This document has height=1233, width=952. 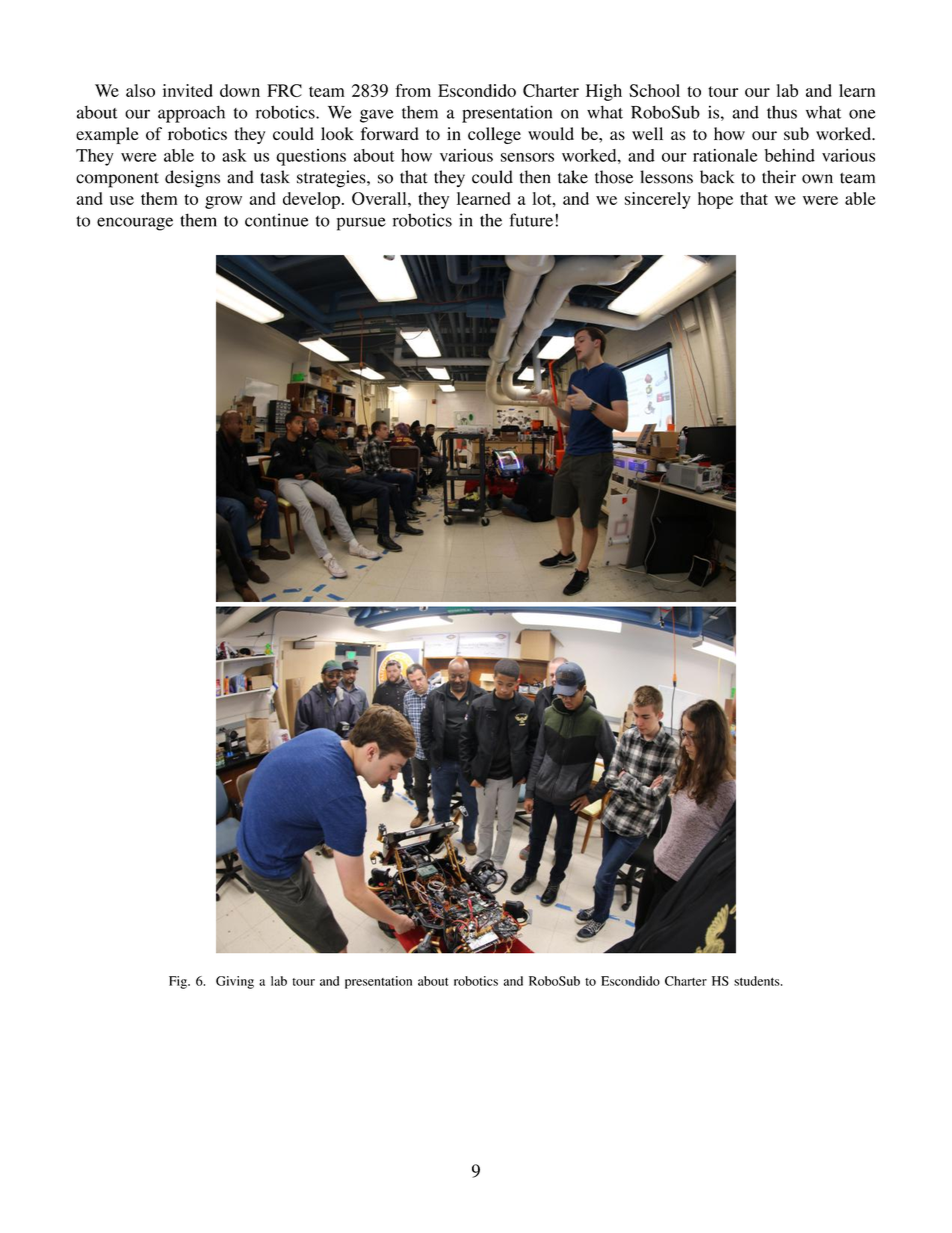 What do you see at coordinates (235, 982) in the document?
I see `Giving` at bounding box center [235, 982].
